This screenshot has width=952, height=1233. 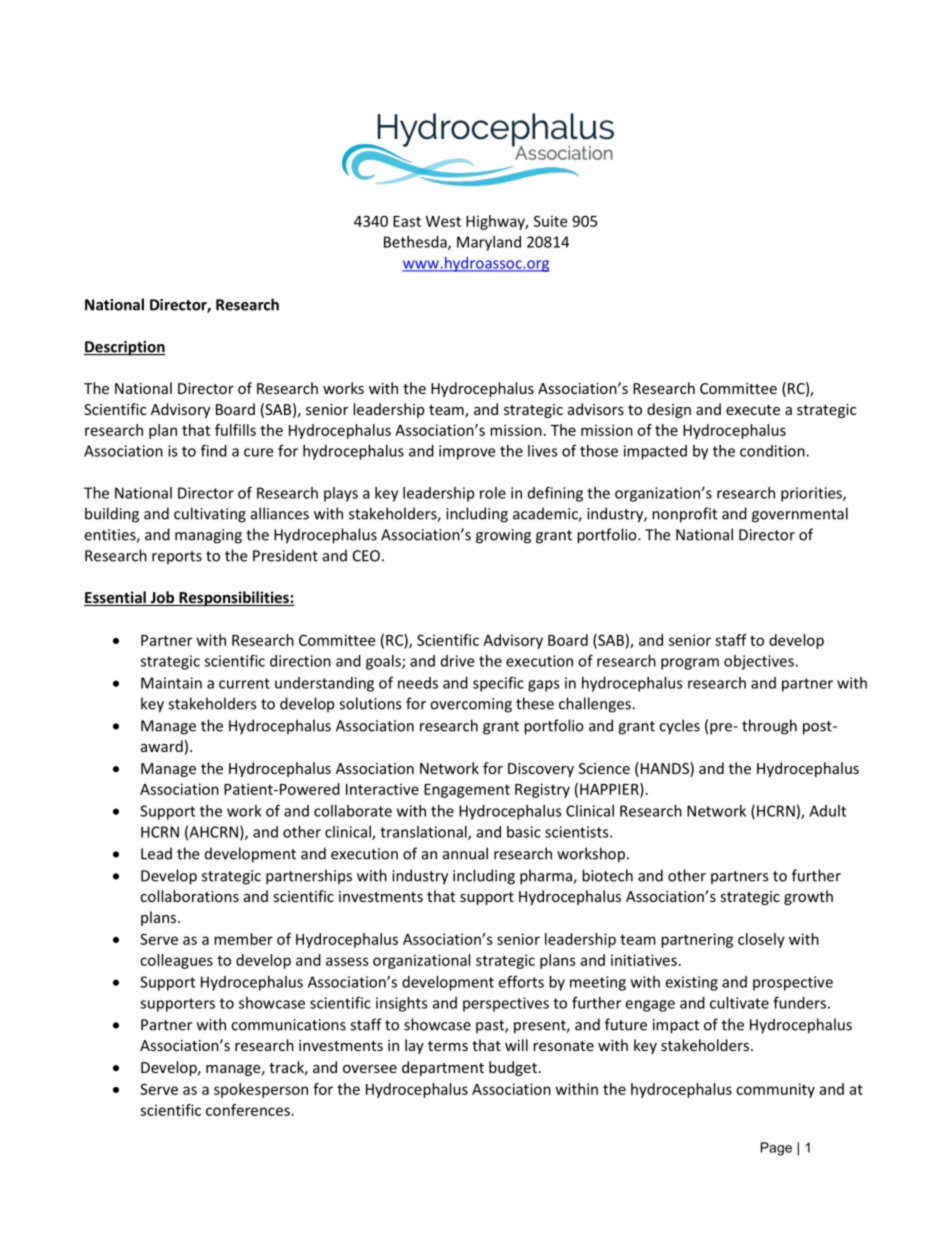 What do you see at coordinates (171, 683) in the screenshot?
I see `Maintain` at bounding box center [171, 683].
